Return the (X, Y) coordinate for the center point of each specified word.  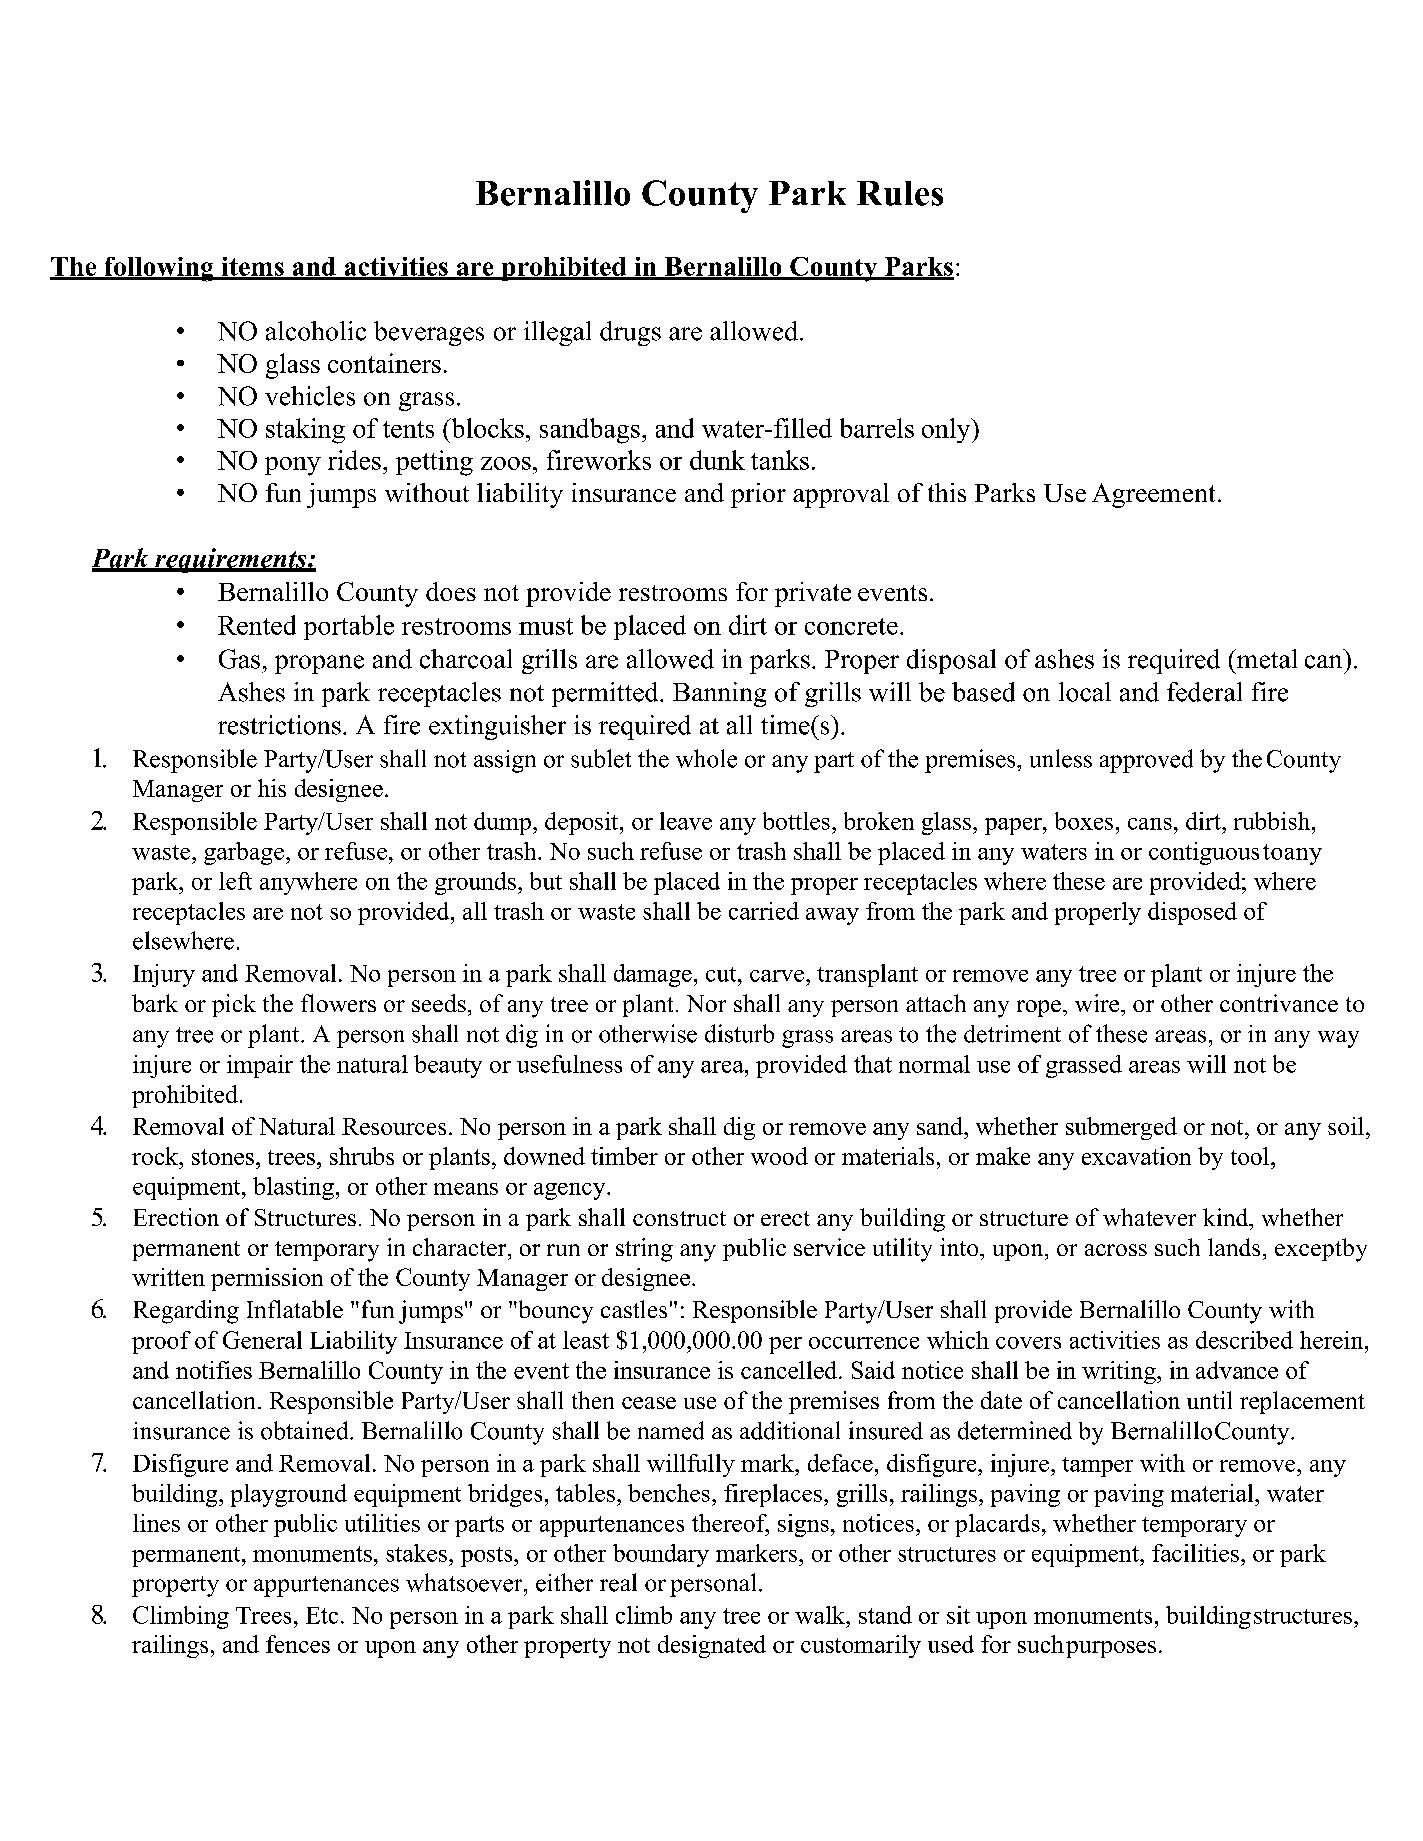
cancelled (790, 1370)
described (1244, 1340)
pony (293, 466)
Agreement (1153, 495)
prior (758, 495)
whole (706, 758)
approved (1146, 761)
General (262, 1340)
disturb (739, 1033)
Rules (900, 193)
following (159, 269)
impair (260, 1066)
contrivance (1279, 1003)
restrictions (279, 725)
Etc (322, 1615)
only (947, 430)
